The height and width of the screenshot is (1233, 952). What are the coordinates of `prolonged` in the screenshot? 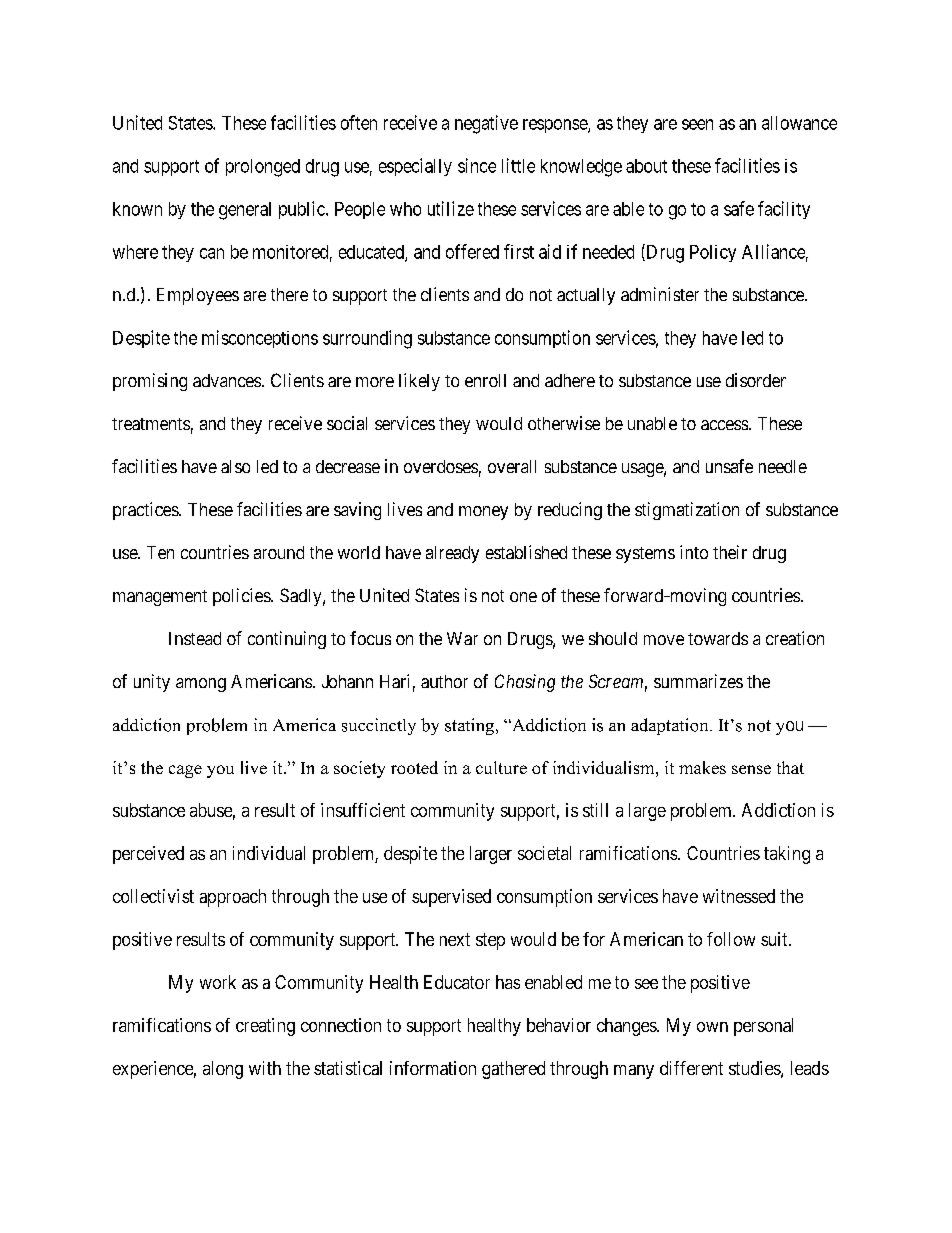 It's located at (263, 168).
